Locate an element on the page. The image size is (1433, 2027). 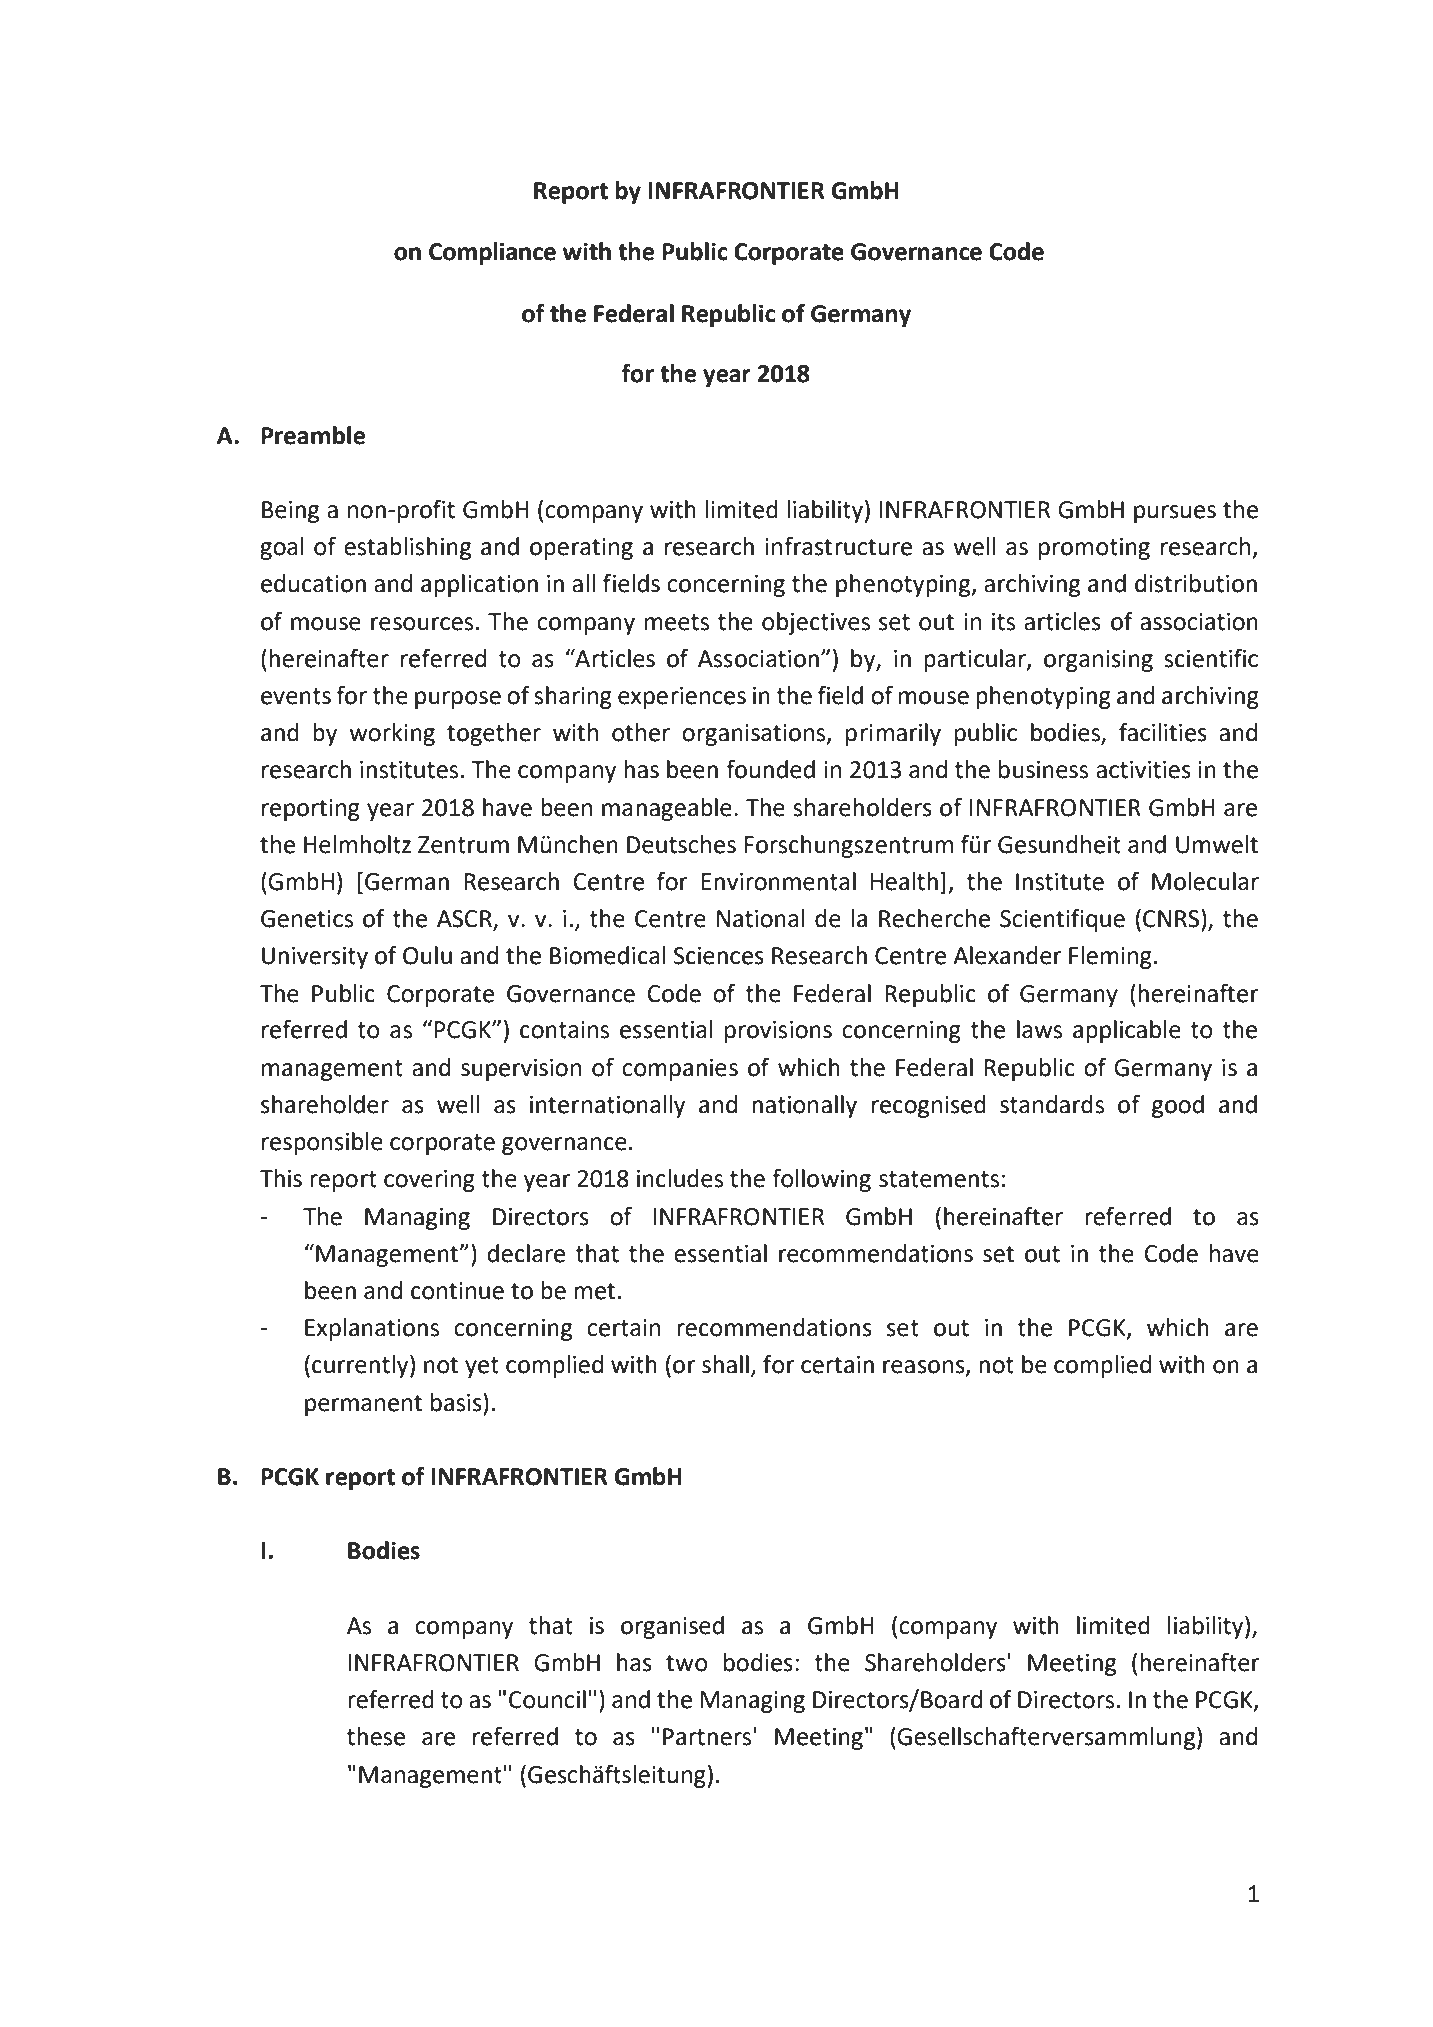
organising is located at coordinates (1098, 661).
